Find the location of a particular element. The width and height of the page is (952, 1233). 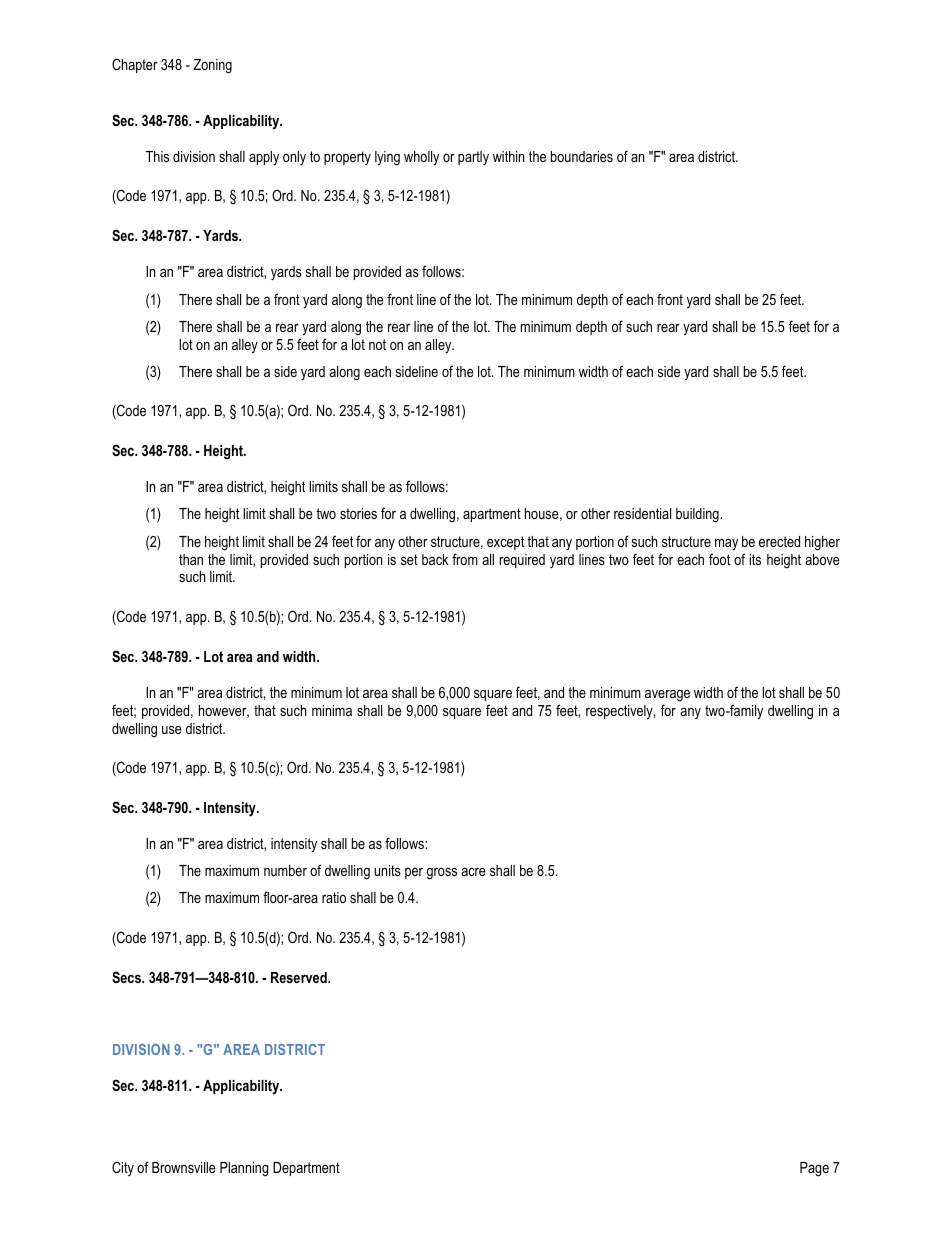

not is located at coordinates (377, 344).
